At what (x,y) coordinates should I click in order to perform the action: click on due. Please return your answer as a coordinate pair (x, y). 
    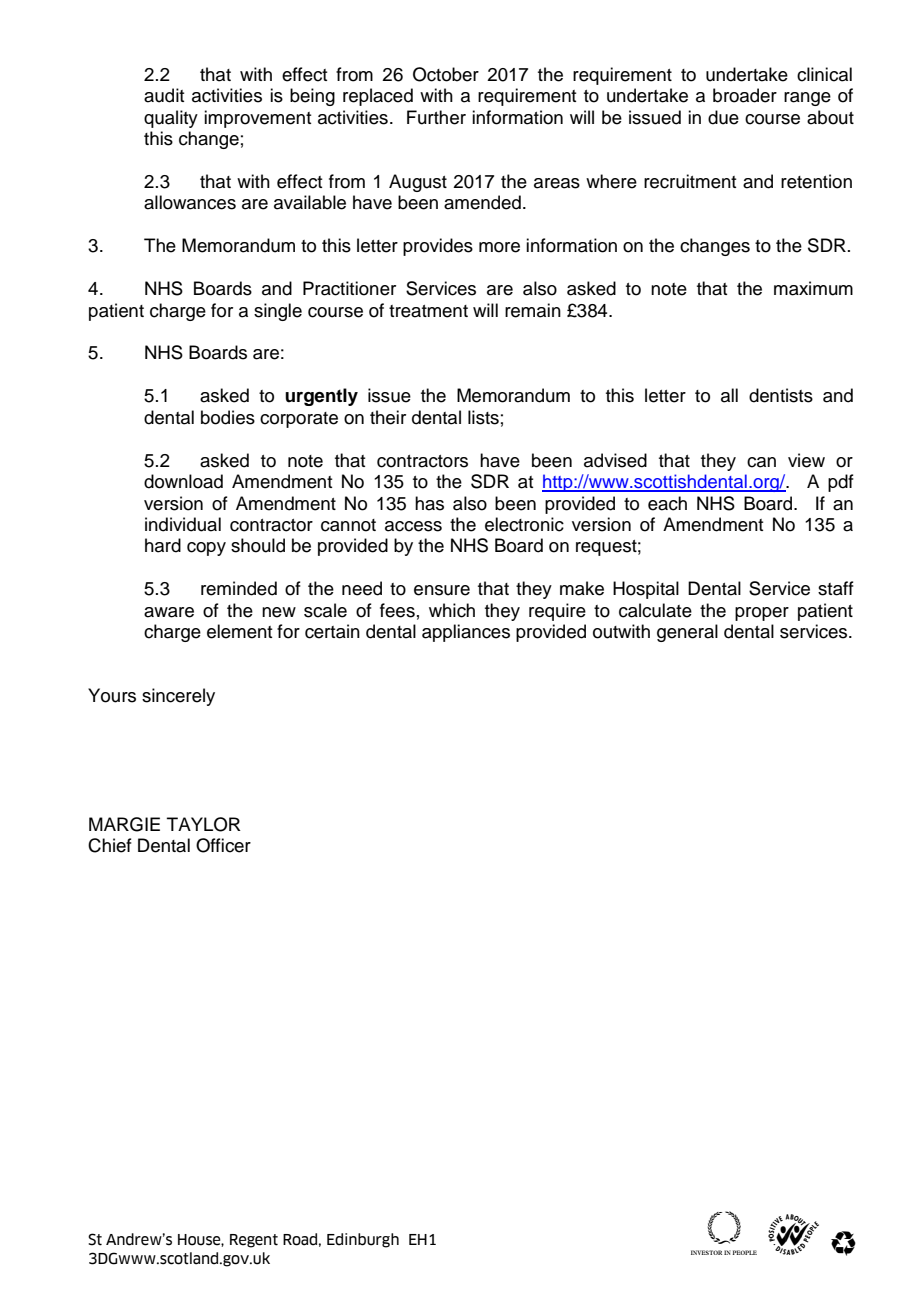
    Looking at the image, I should click on (723, 117).
